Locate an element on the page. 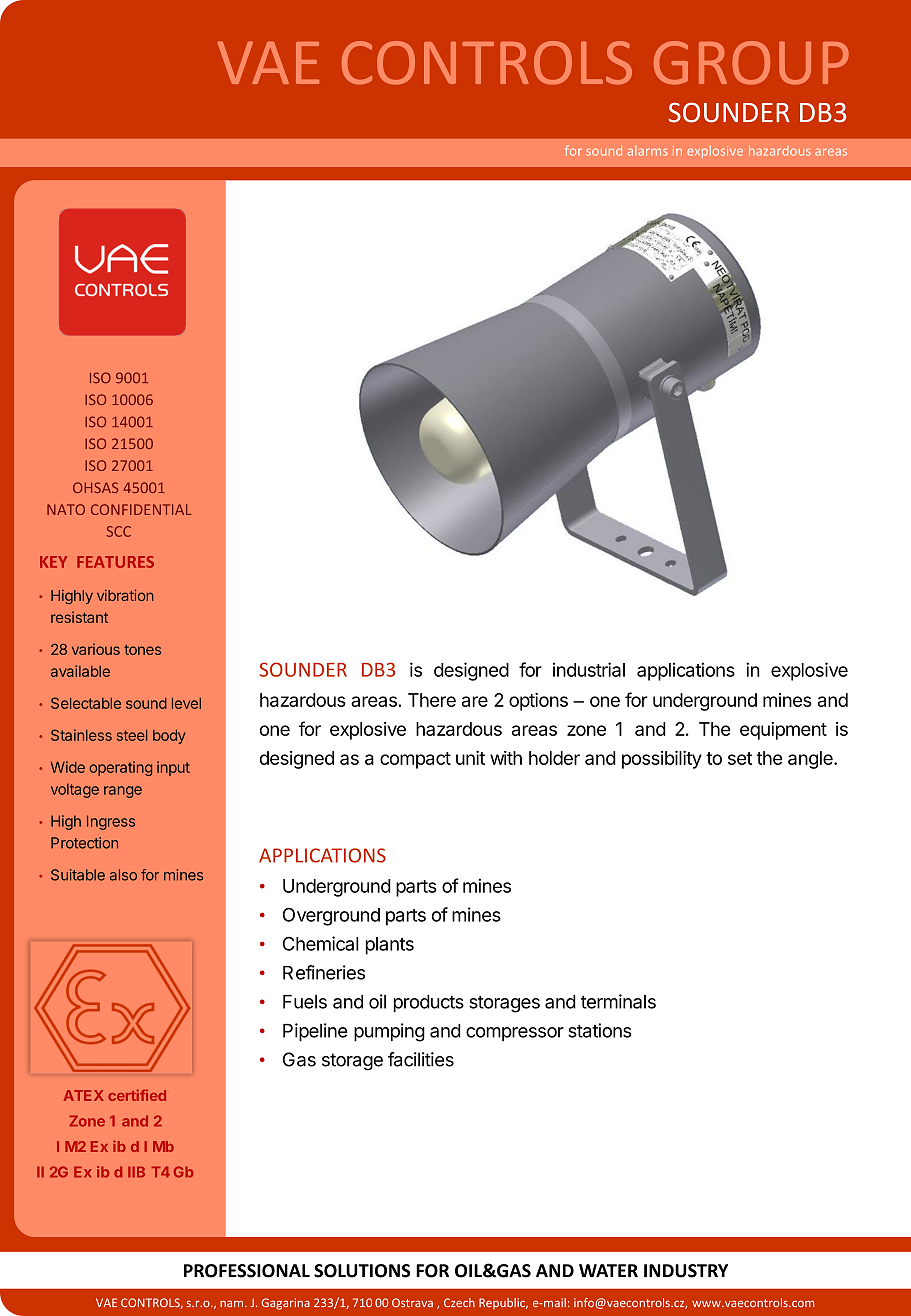 The width and height of the page is (911, 1316). products is located at coordinates (429, 1003).
